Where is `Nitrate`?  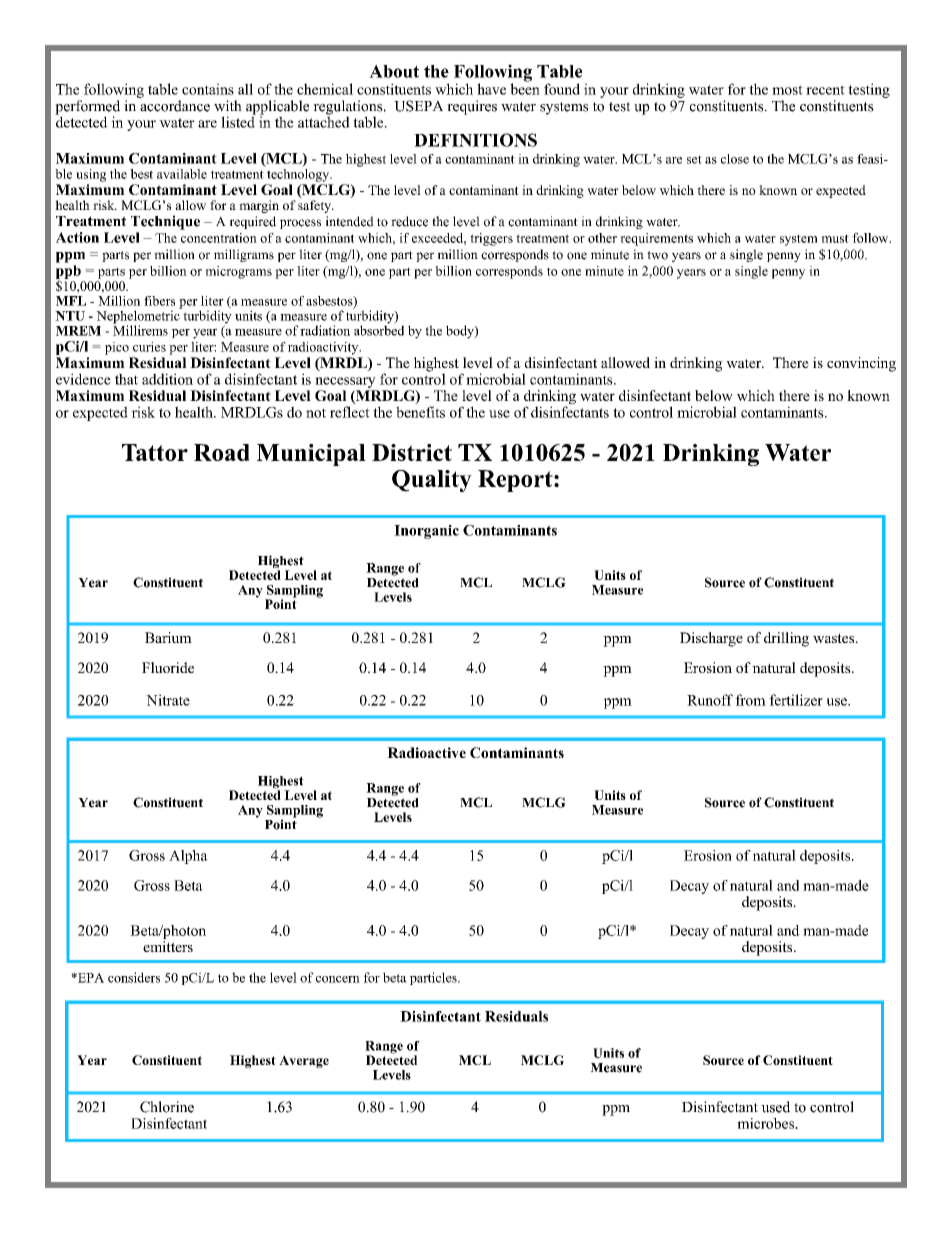
Nitrate is located at coordinates (168, 700).
